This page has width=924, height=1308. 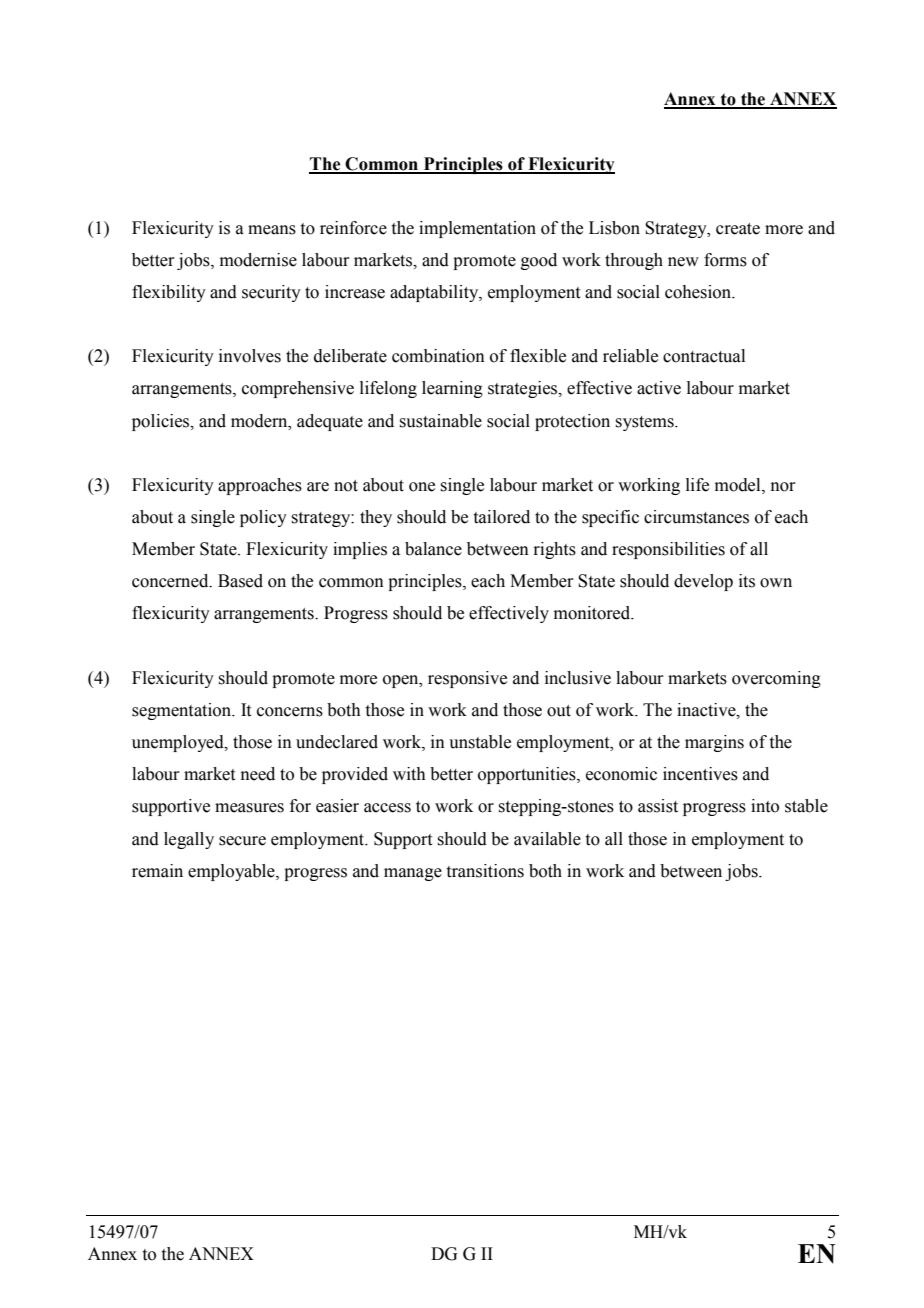 I want to click on learning, so click(x=452, y=389).
